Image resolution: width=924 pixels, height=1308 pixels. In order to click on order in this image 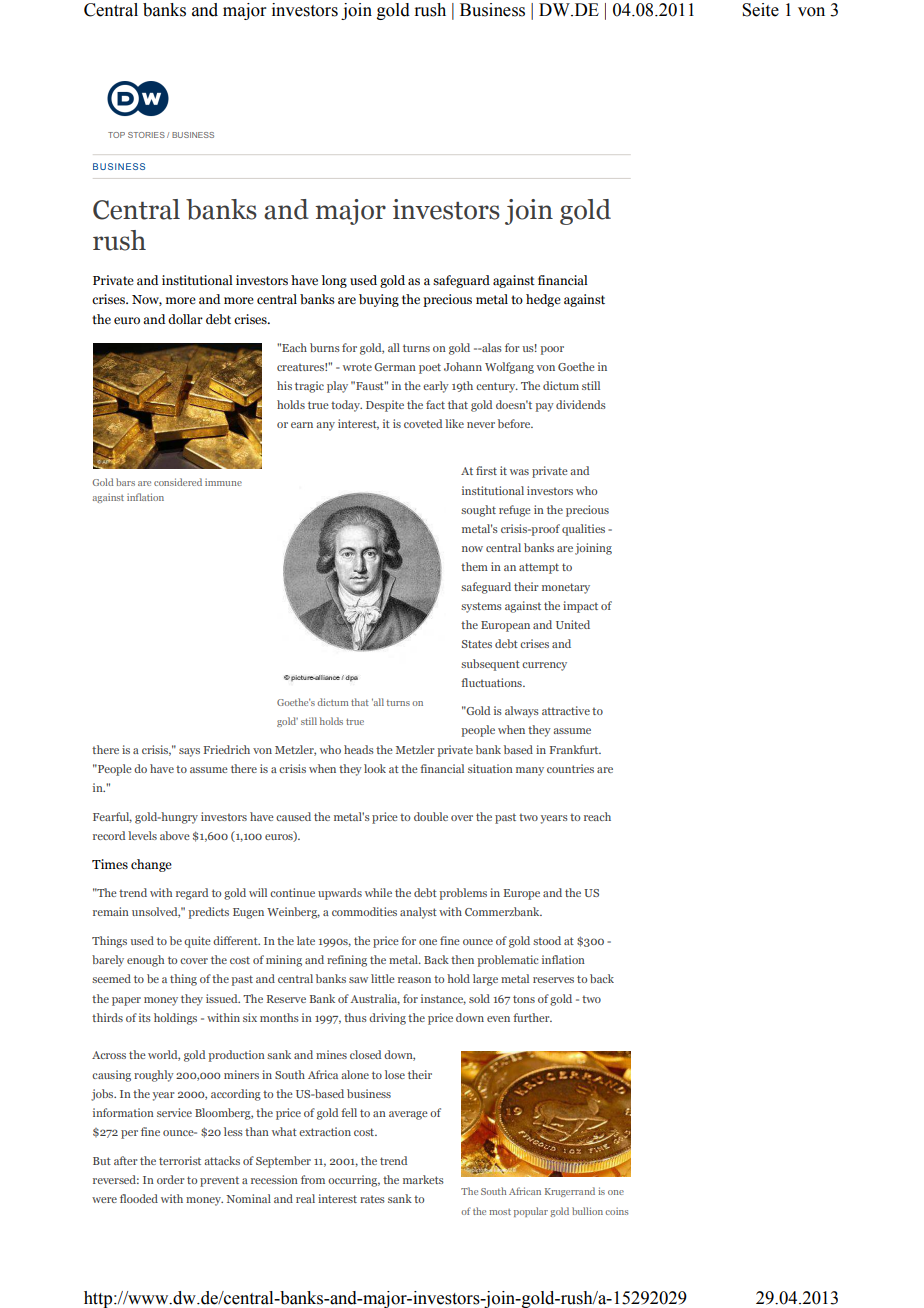, I will do `click(171, 1179)`.
